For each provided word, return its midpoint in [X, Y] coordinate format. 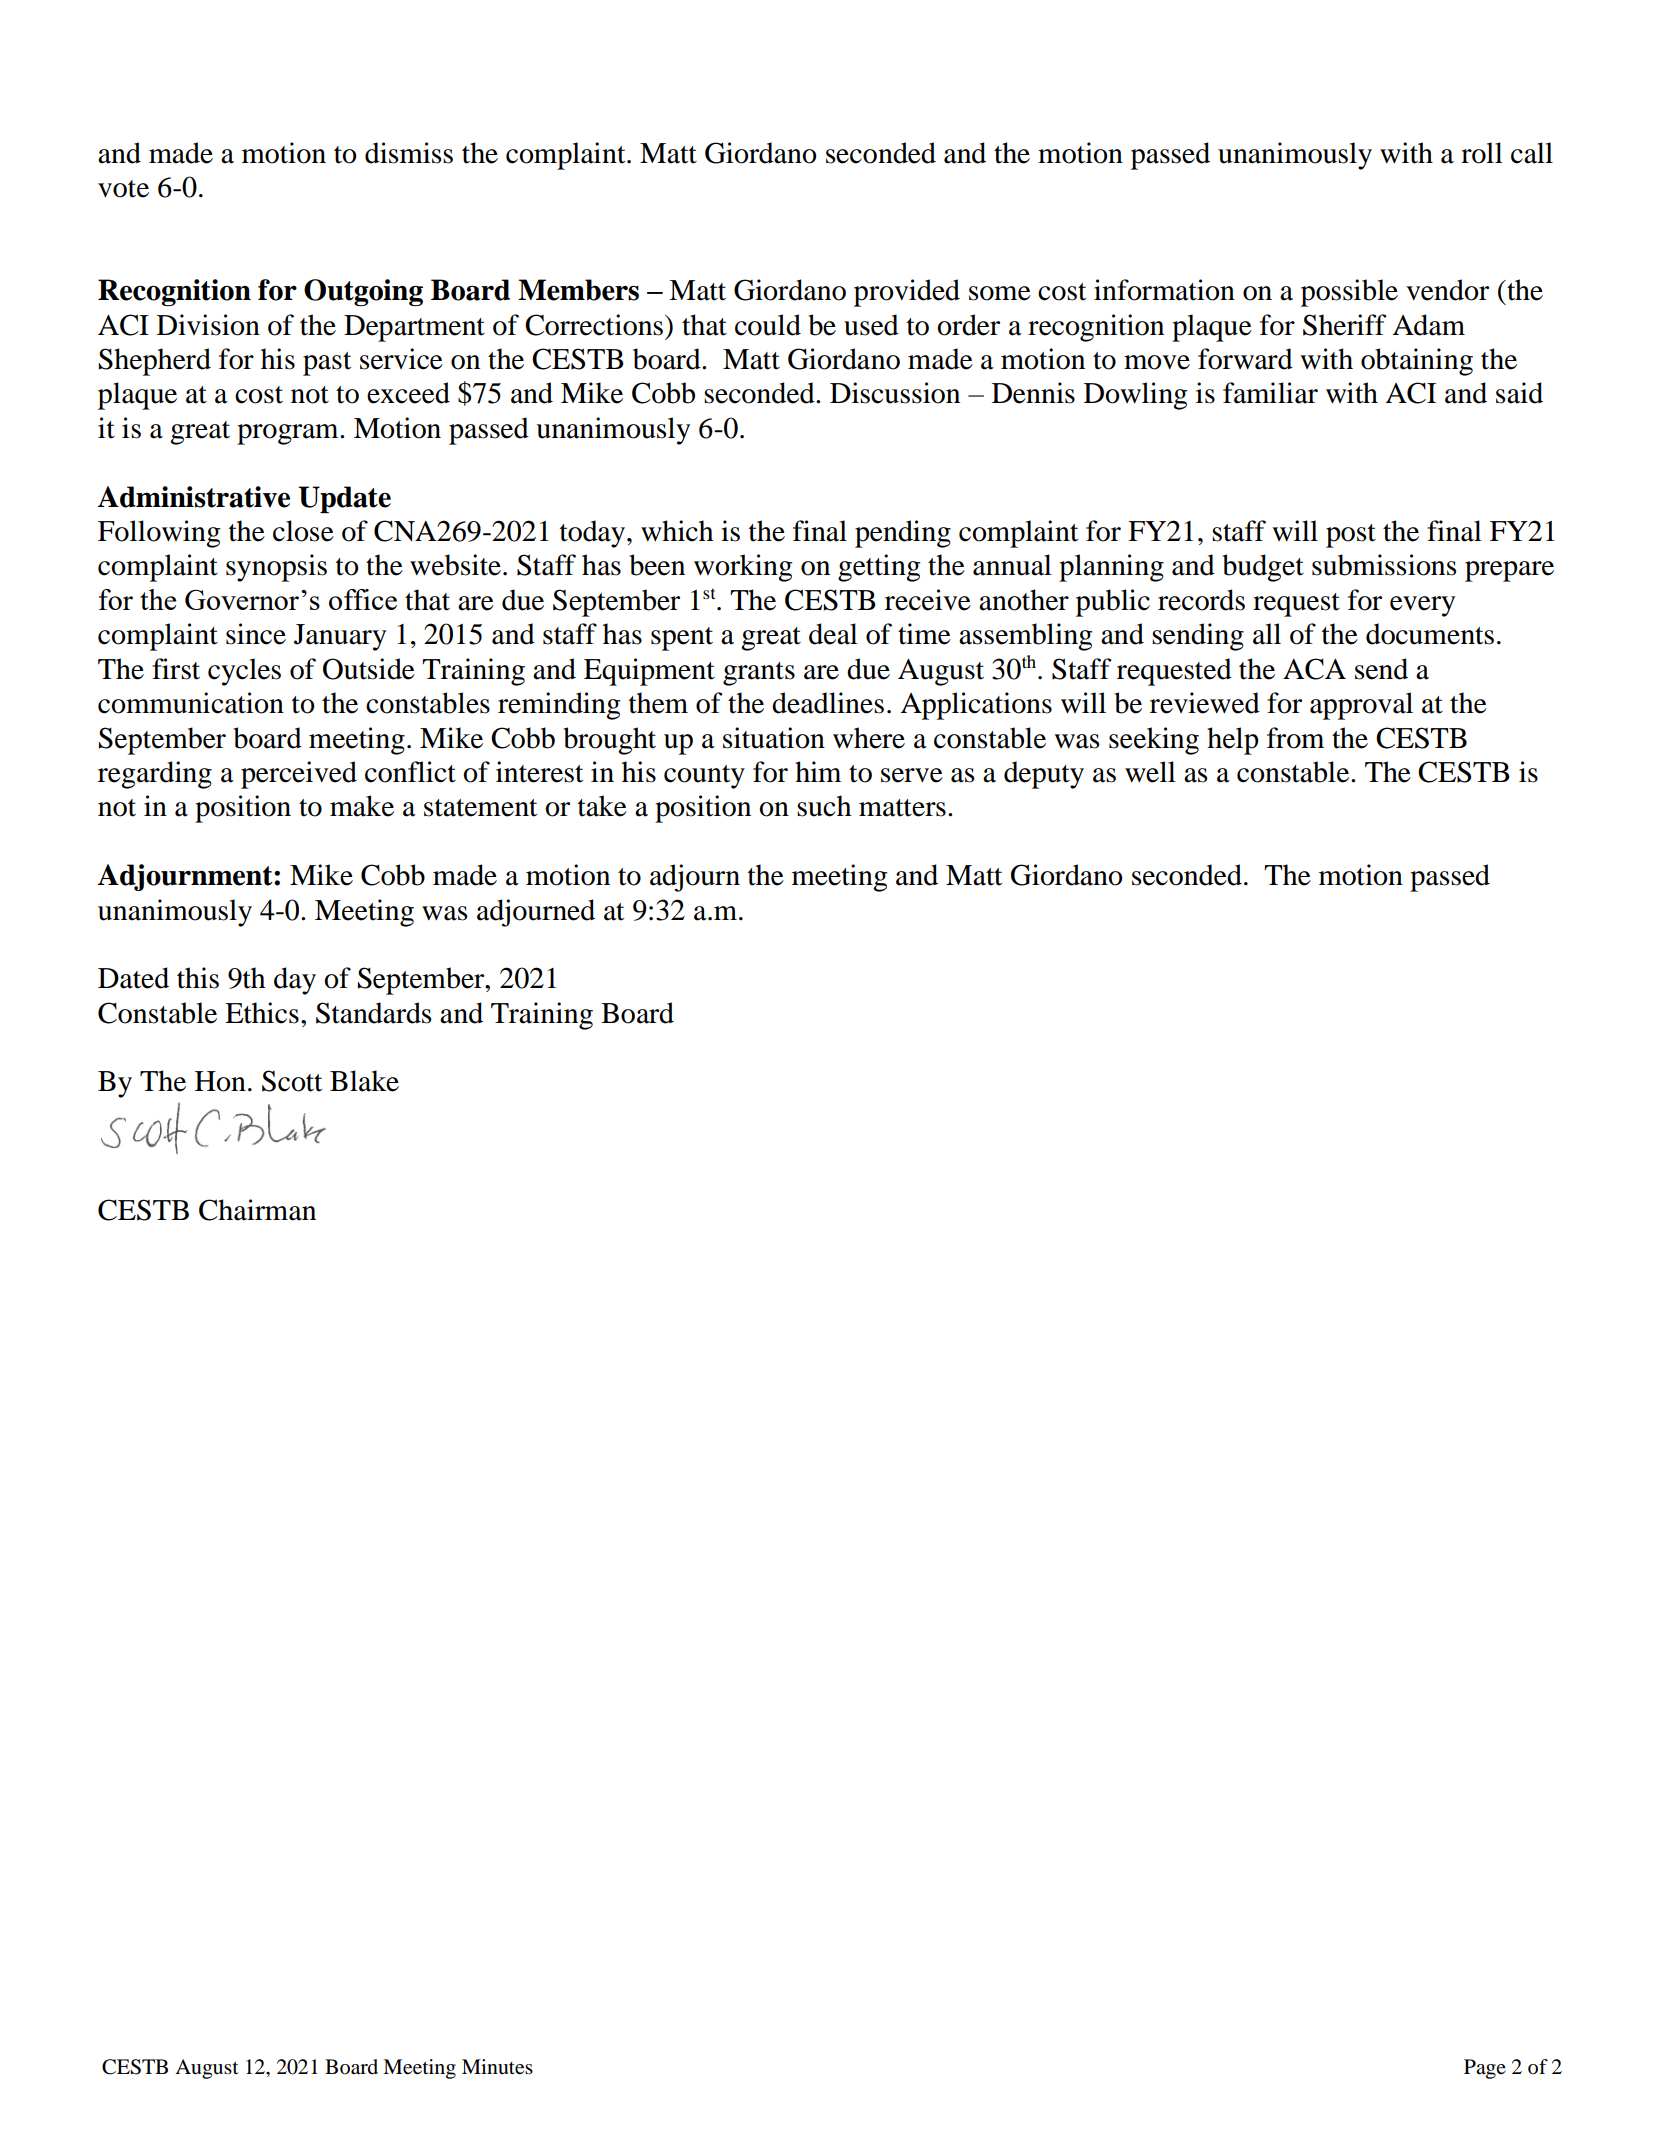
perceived [299, 775]
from [1295, 738]
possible [1349, 293]
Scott [292, 1081]
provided [907, 293]
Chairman [257, 1210]
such [824, 806]
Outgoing [363, 293]
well [1150, 772]
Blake [364, 1081]
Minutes [497, 2067]
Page [1485, 2069]
